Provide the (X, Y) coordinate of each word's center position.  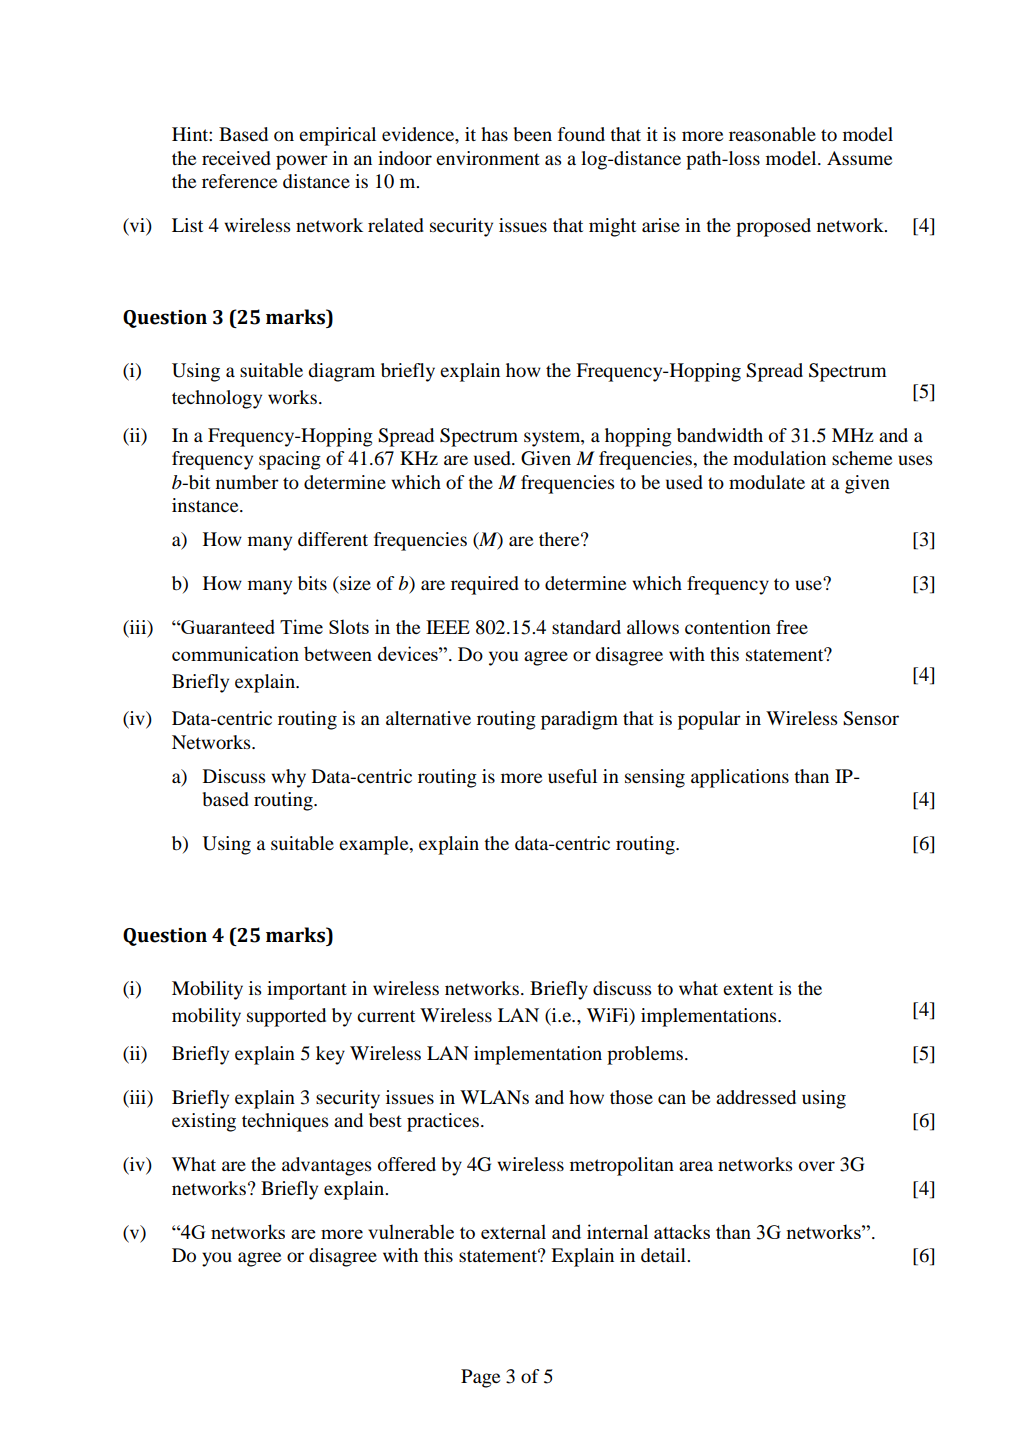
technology (217, 399)
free (792, 627)
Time (301, 626)
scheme (862, 458)
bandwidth (720, 435)
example (375, 845)
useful (572, 776)
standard (586, 627)
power (302, 162)
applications (740, 778)
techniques (285, 1122)
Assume (859, 158)
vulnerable (411, 1231)
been (533, 134)
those (631, 1097)
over (817, 1166)
